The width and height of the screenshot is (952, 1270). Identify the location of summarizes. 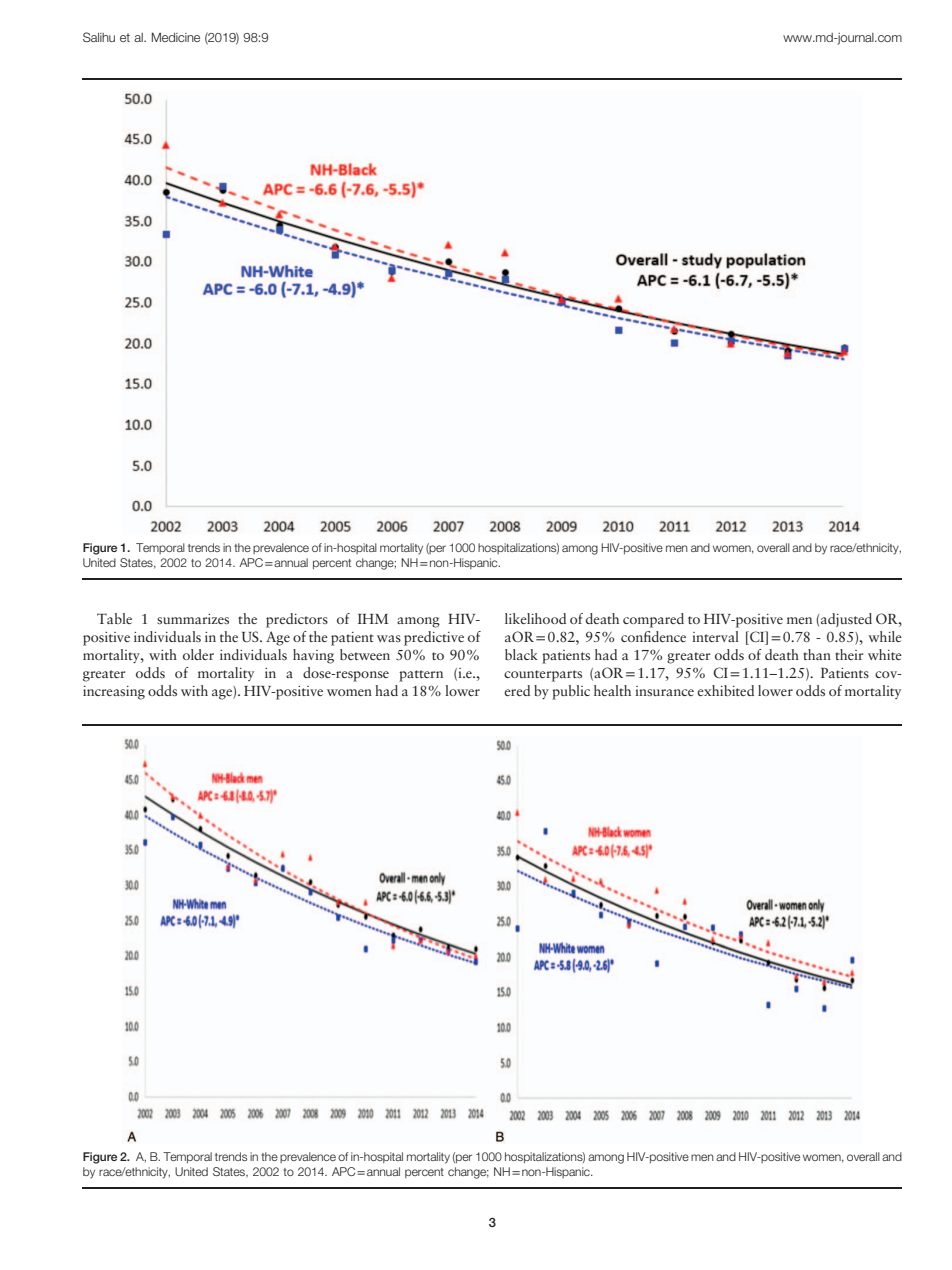
(193, 619).
